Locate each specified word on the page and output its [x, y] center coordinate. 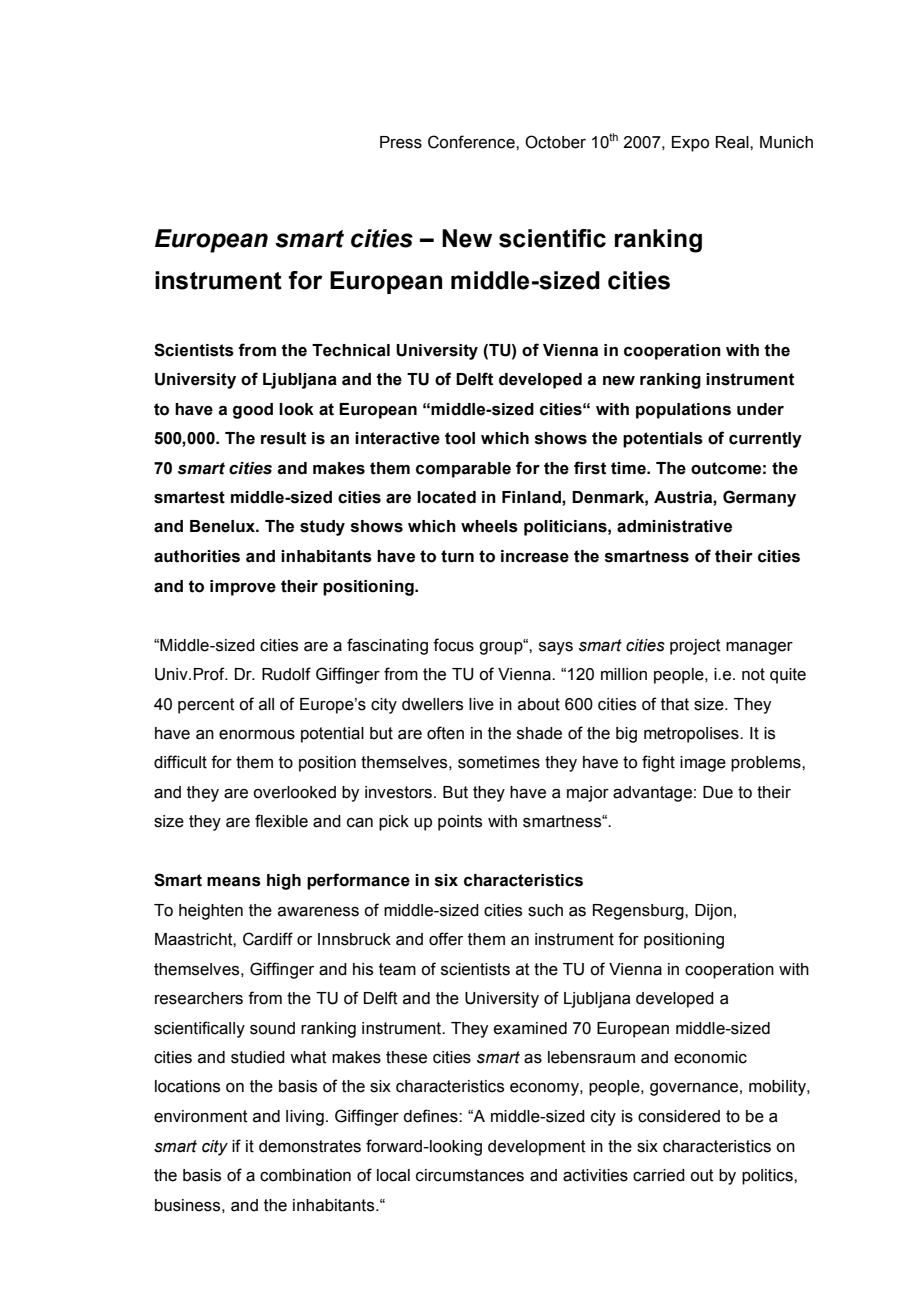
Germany [759, 498]
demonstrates [310, 1146]
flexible [281, 821]
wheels [489, 526]
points [460, 823]
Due [718, 792]
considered [679, 1116]
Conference [472, 142]
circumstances [470, 1175]
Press [401, 142]
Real [733, 142]
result [283, 438]
